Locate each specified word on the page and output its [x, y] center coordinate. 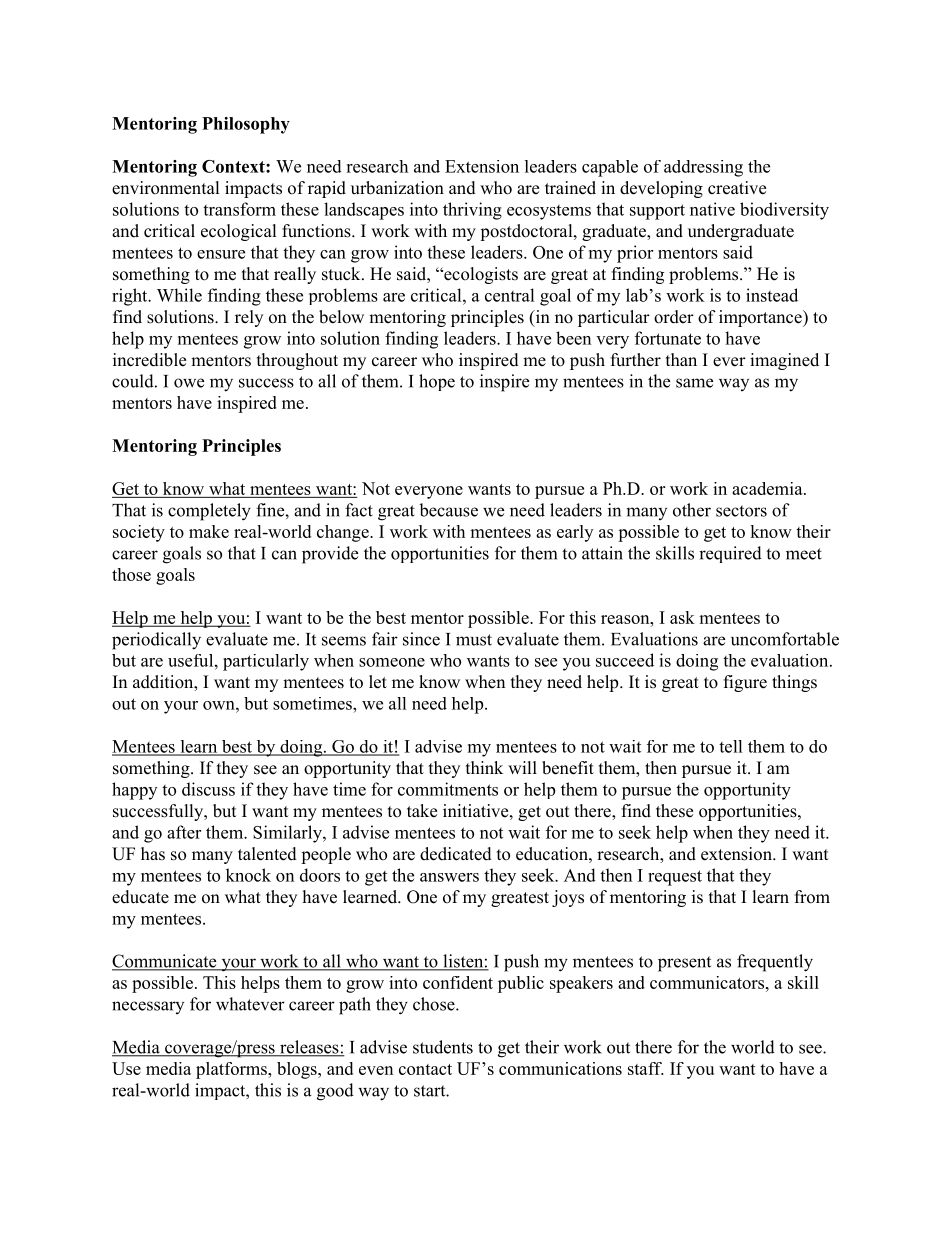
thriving [472, 211]
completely [209, 512]
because [448, 510]
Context [234, 166]
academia [768, 488]
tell [731, 746]
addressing [703, 168]
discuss [208, 789]
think [484, 767]
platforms [232, 1070]
